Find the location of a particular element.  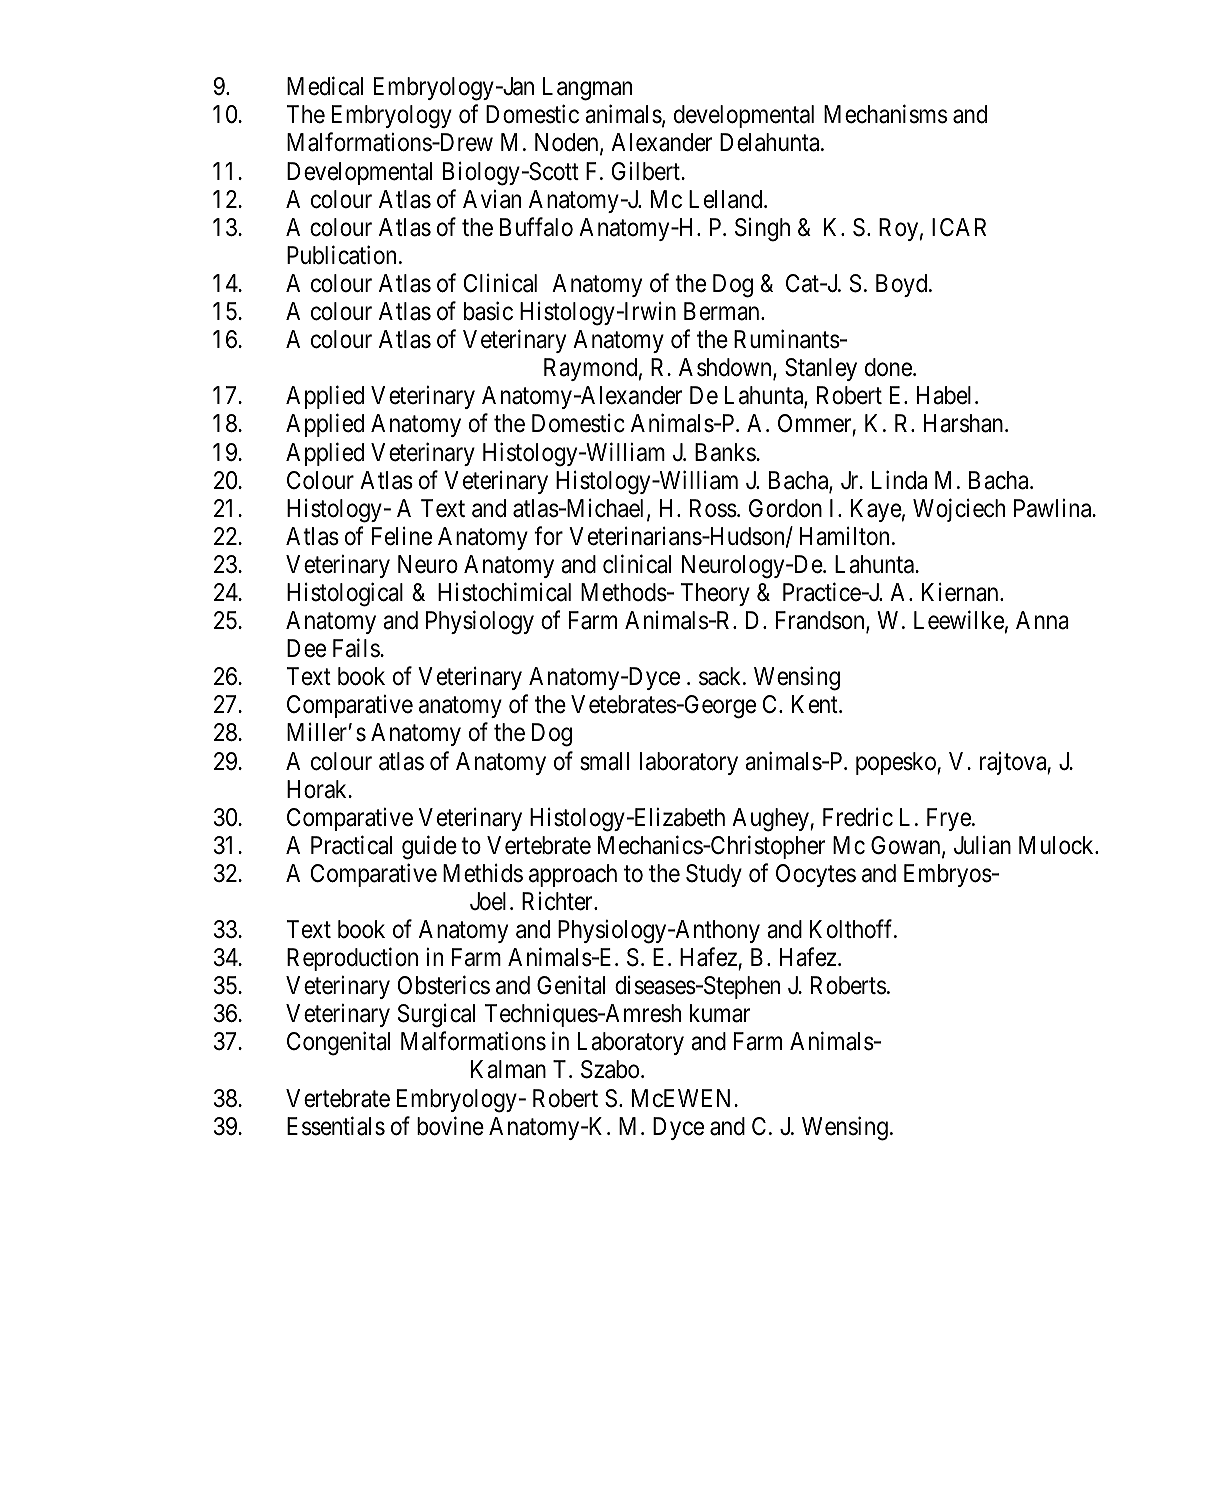

Histological is located at coordinates (345, 594).
